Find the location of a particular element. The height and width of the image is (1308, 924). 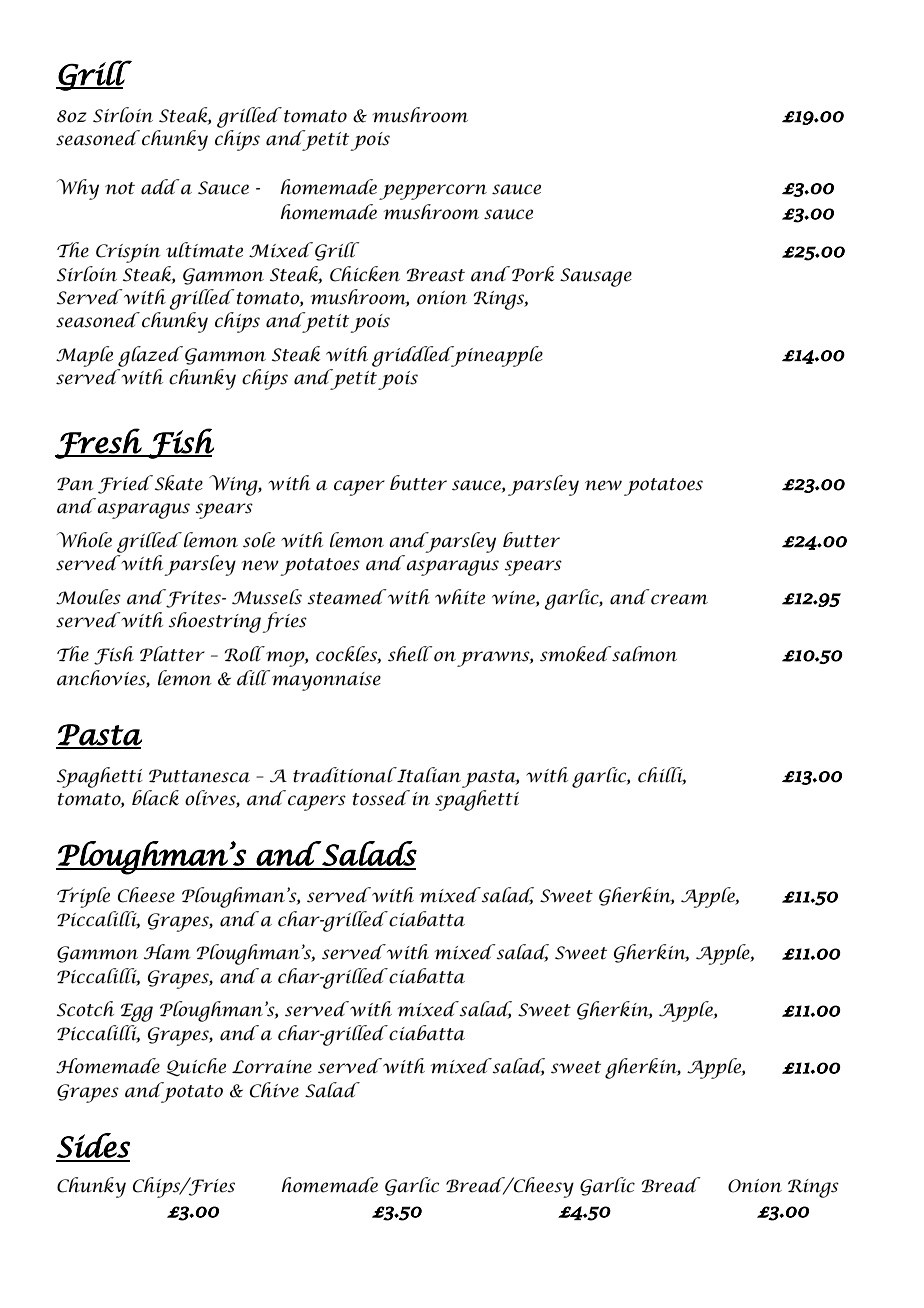

not is located at coordinates (120, 188).
